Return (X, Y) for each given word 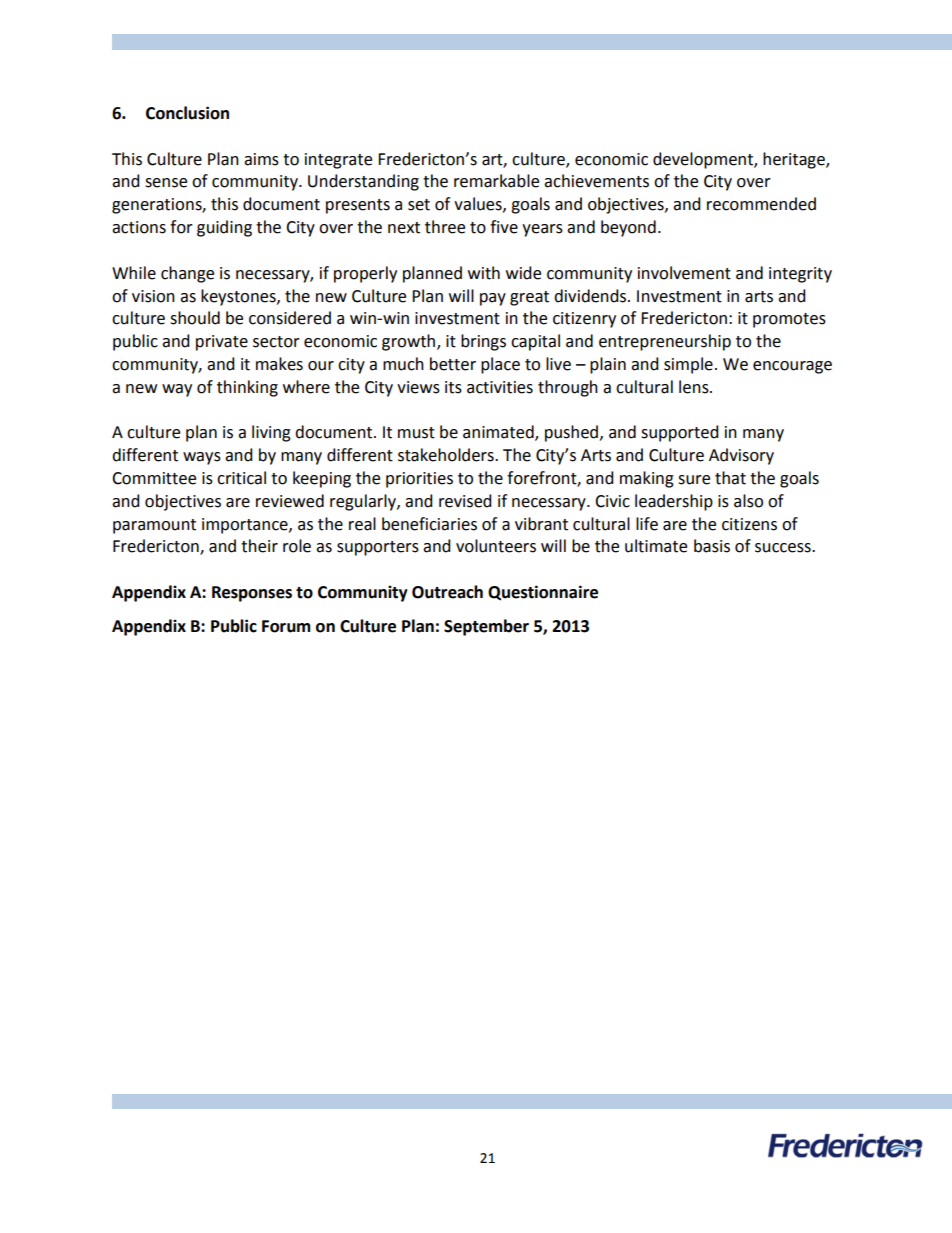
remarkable (496, 181)
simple (688, 365)
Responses (252, 594)
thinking (247, 388)
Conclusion (187, 113)
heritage (795, 160)
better (453, 364)
